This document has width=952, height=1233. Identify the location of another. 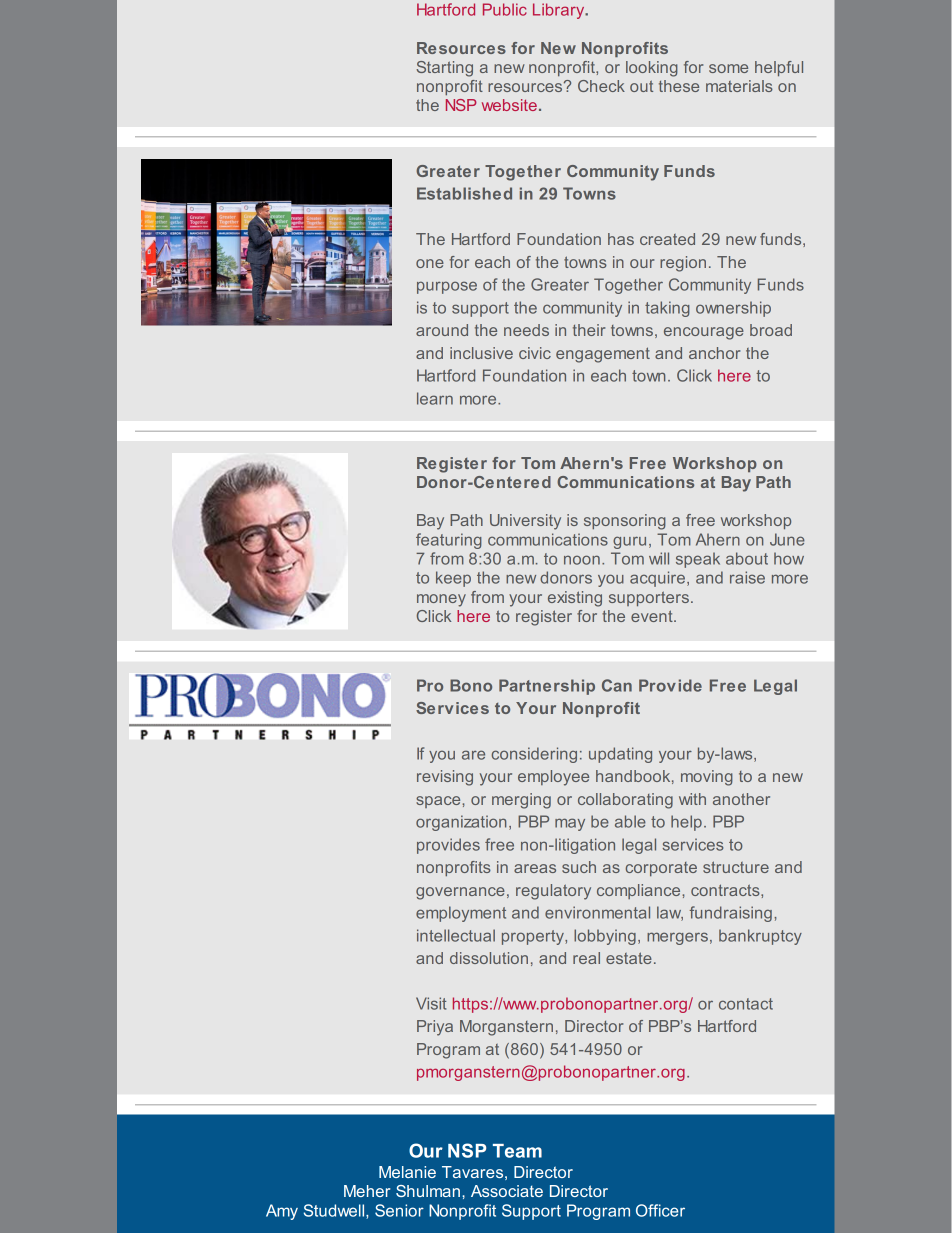
(741, 799).
